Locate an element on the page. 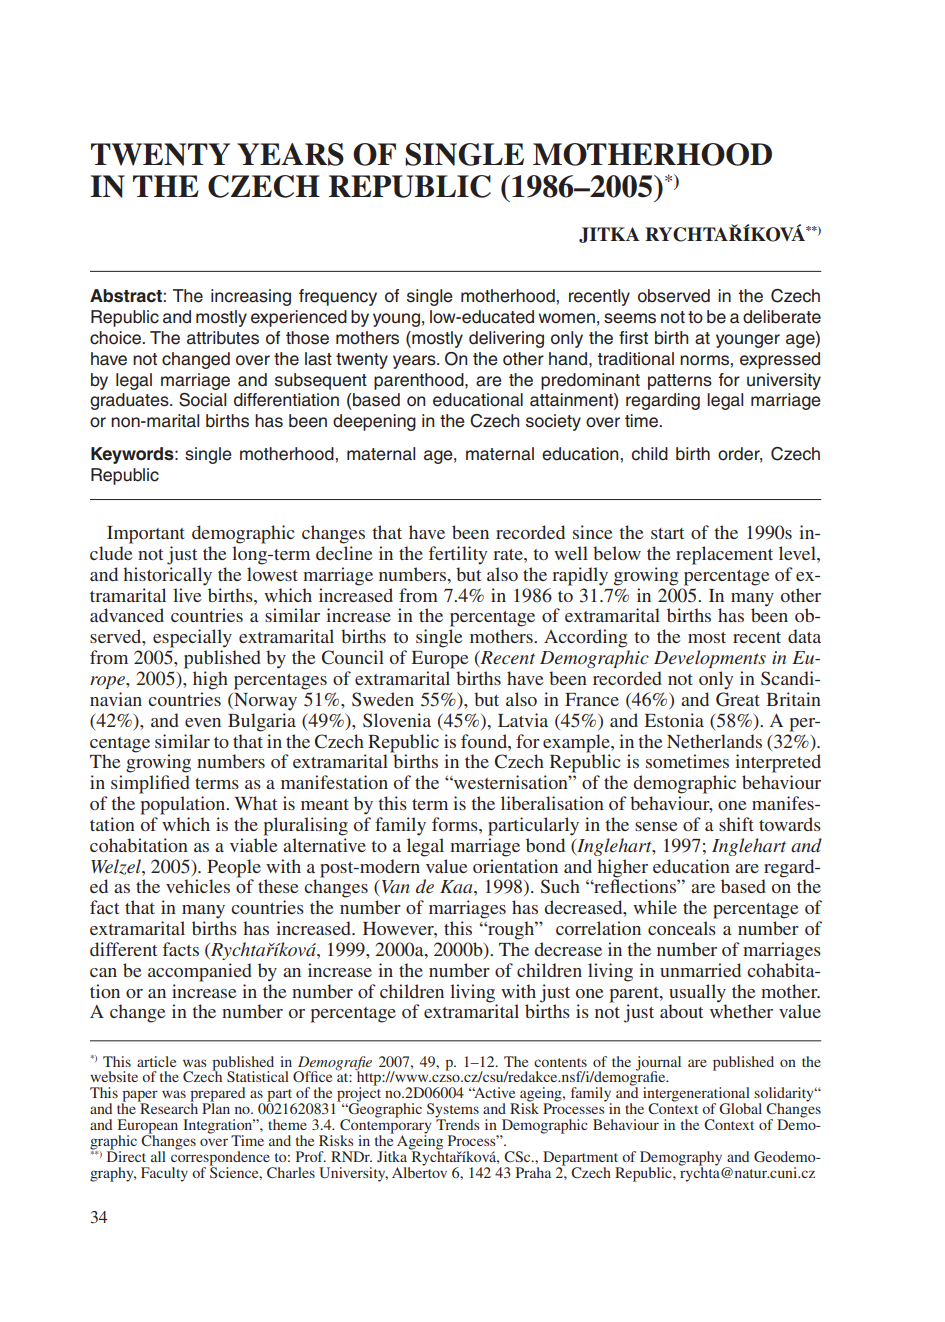  Council is located at coordinates (353, 657).
